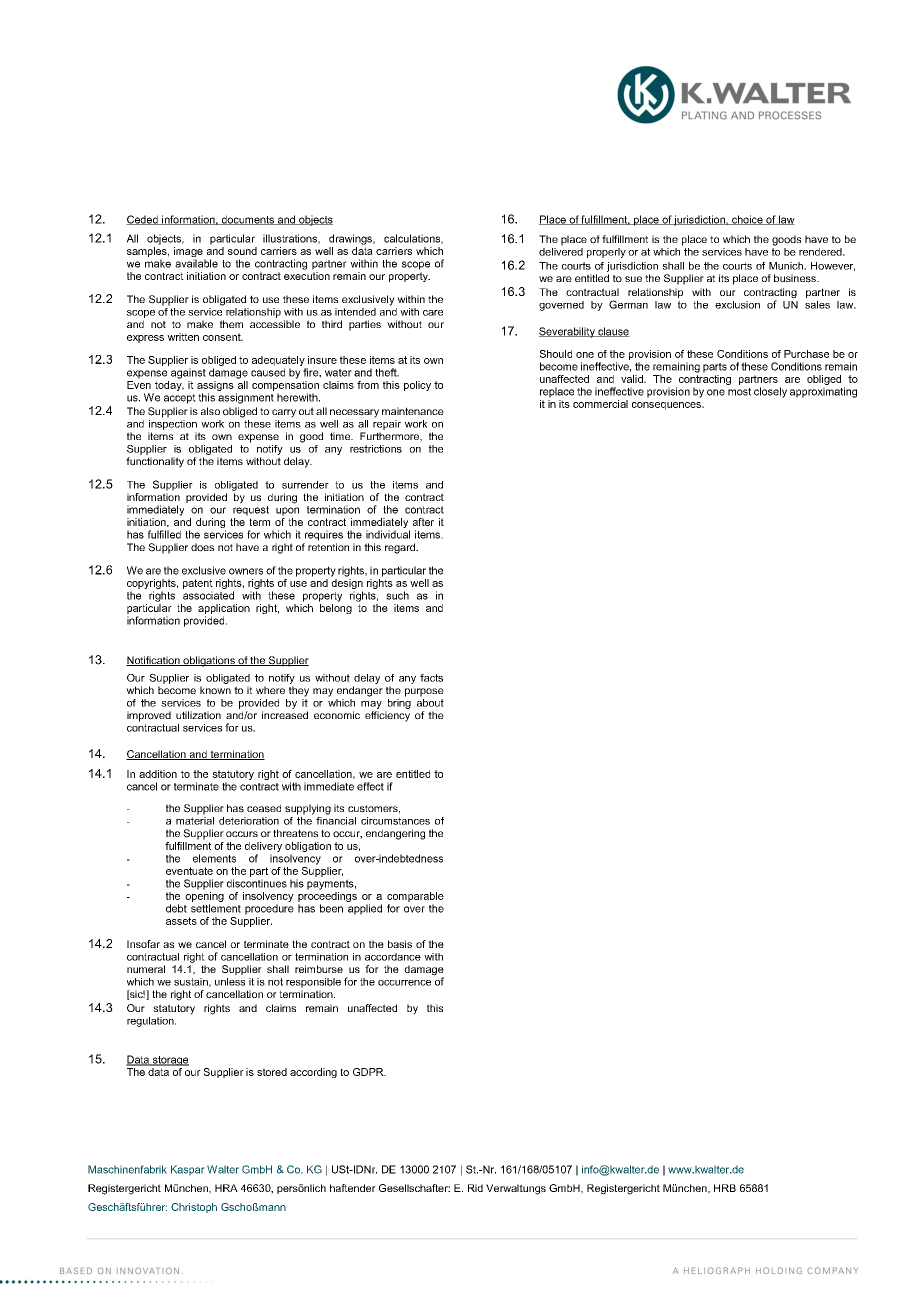 The width and height of the image is (924, 1308). What do you see at coordinates (725, 1188) in the image?
I see `HRB` at bounding box center [725, 1188].
